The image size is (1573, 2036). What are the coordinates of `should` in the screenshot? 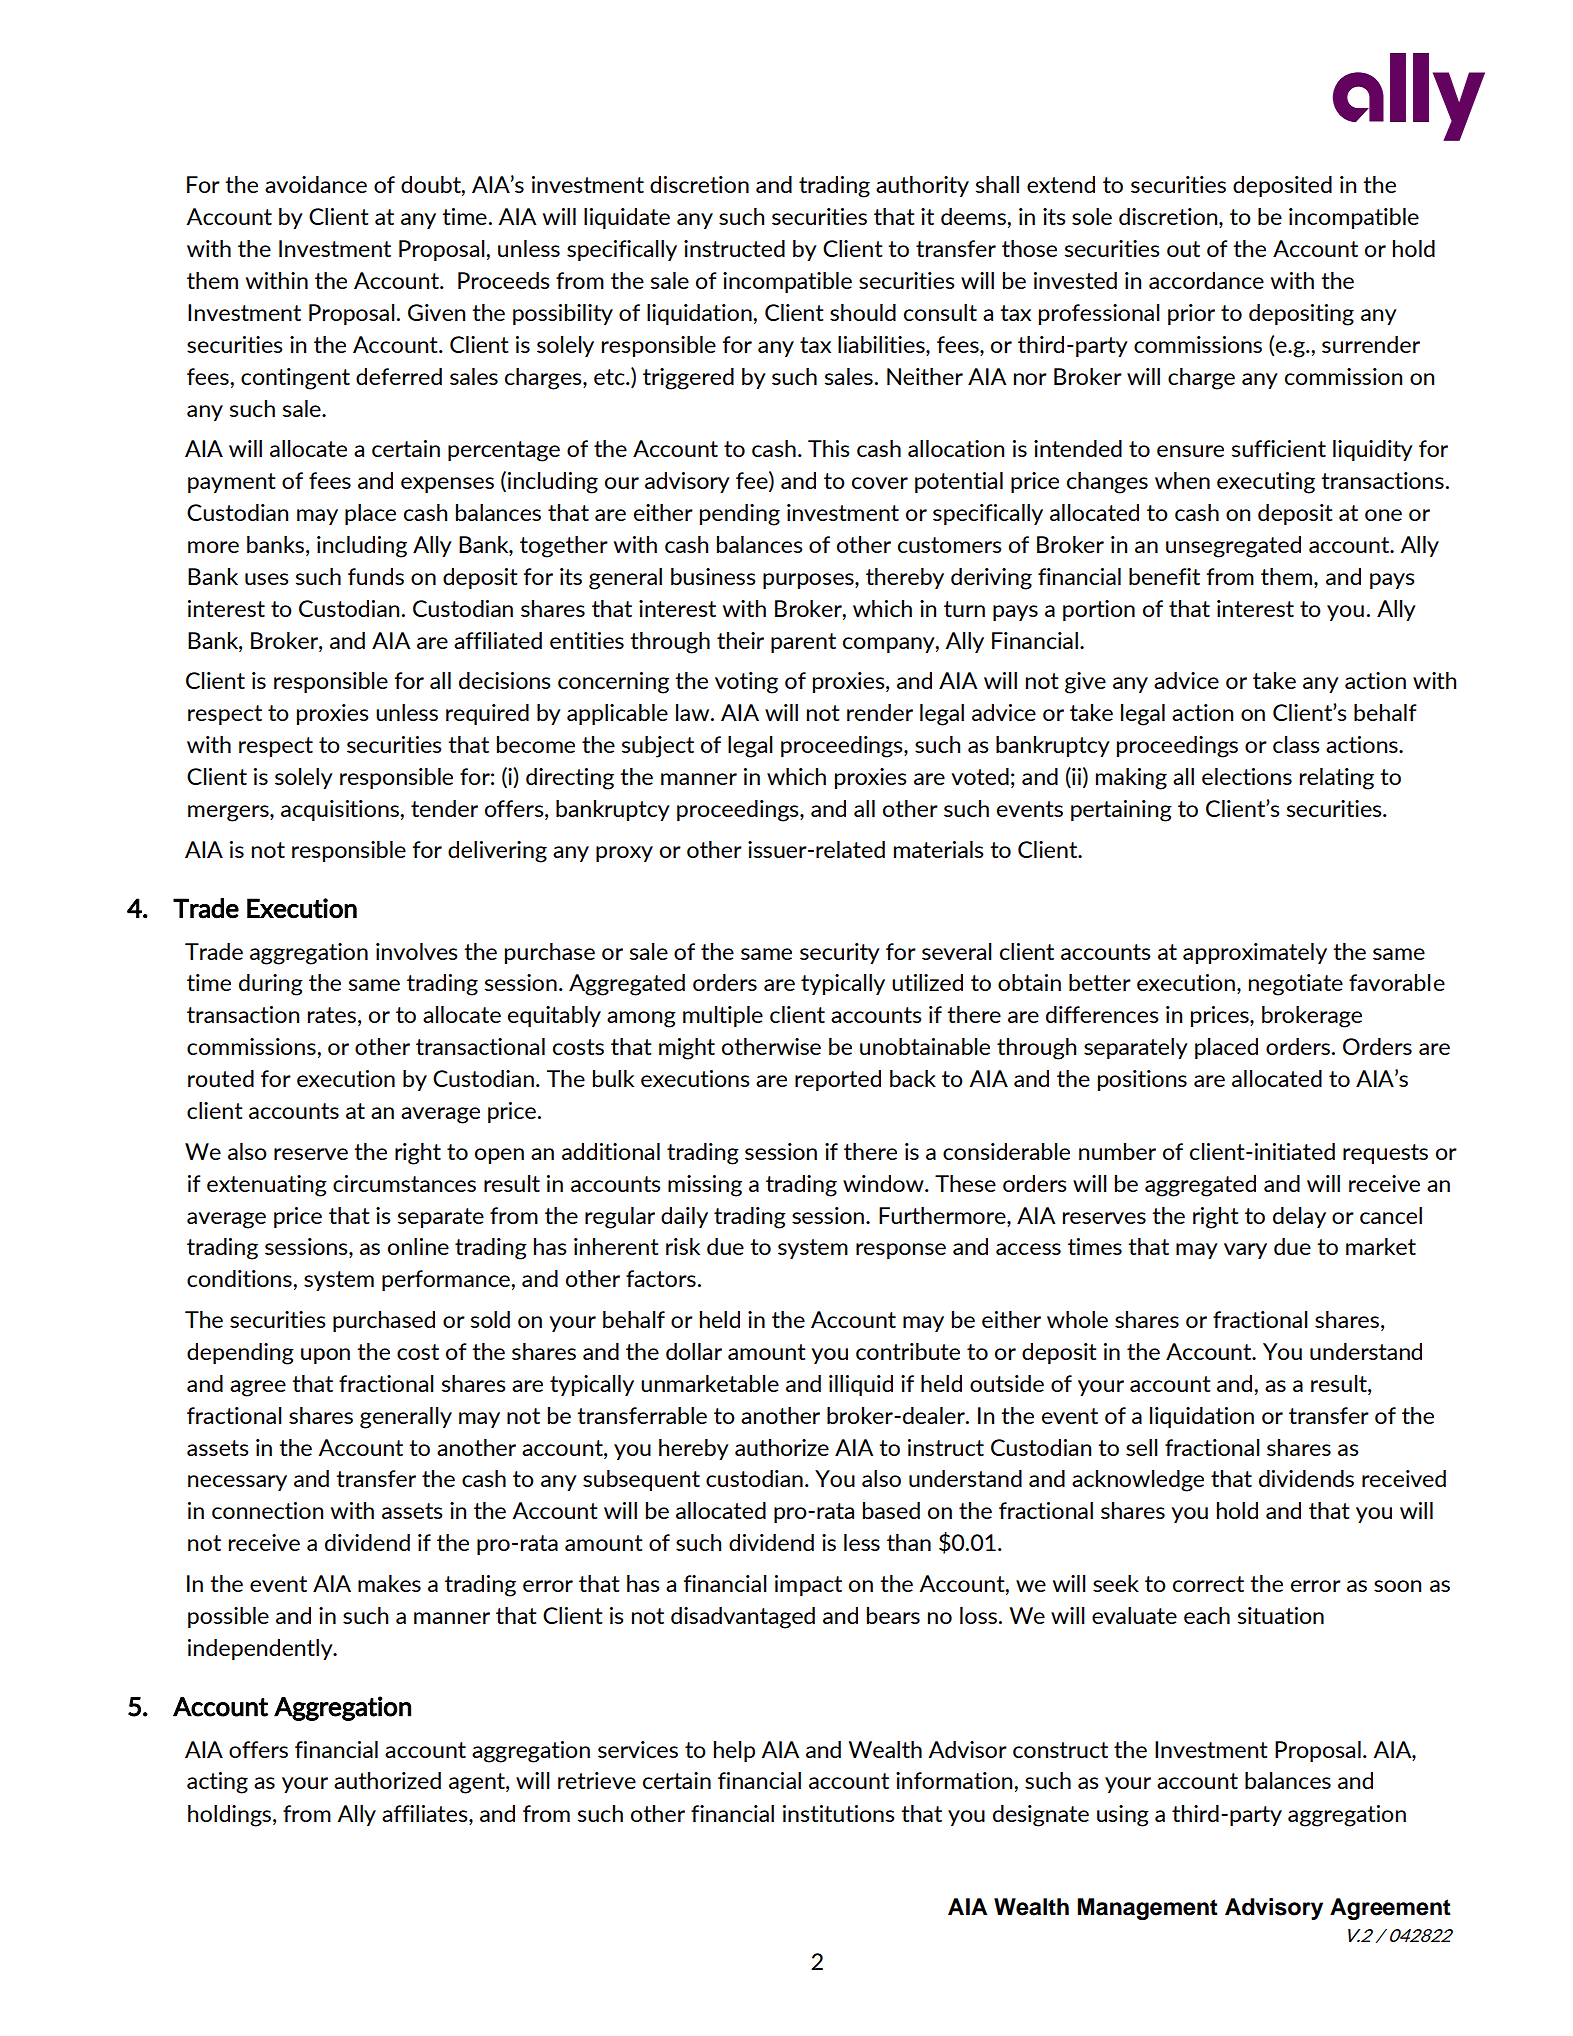 It's located at (863, 312).
